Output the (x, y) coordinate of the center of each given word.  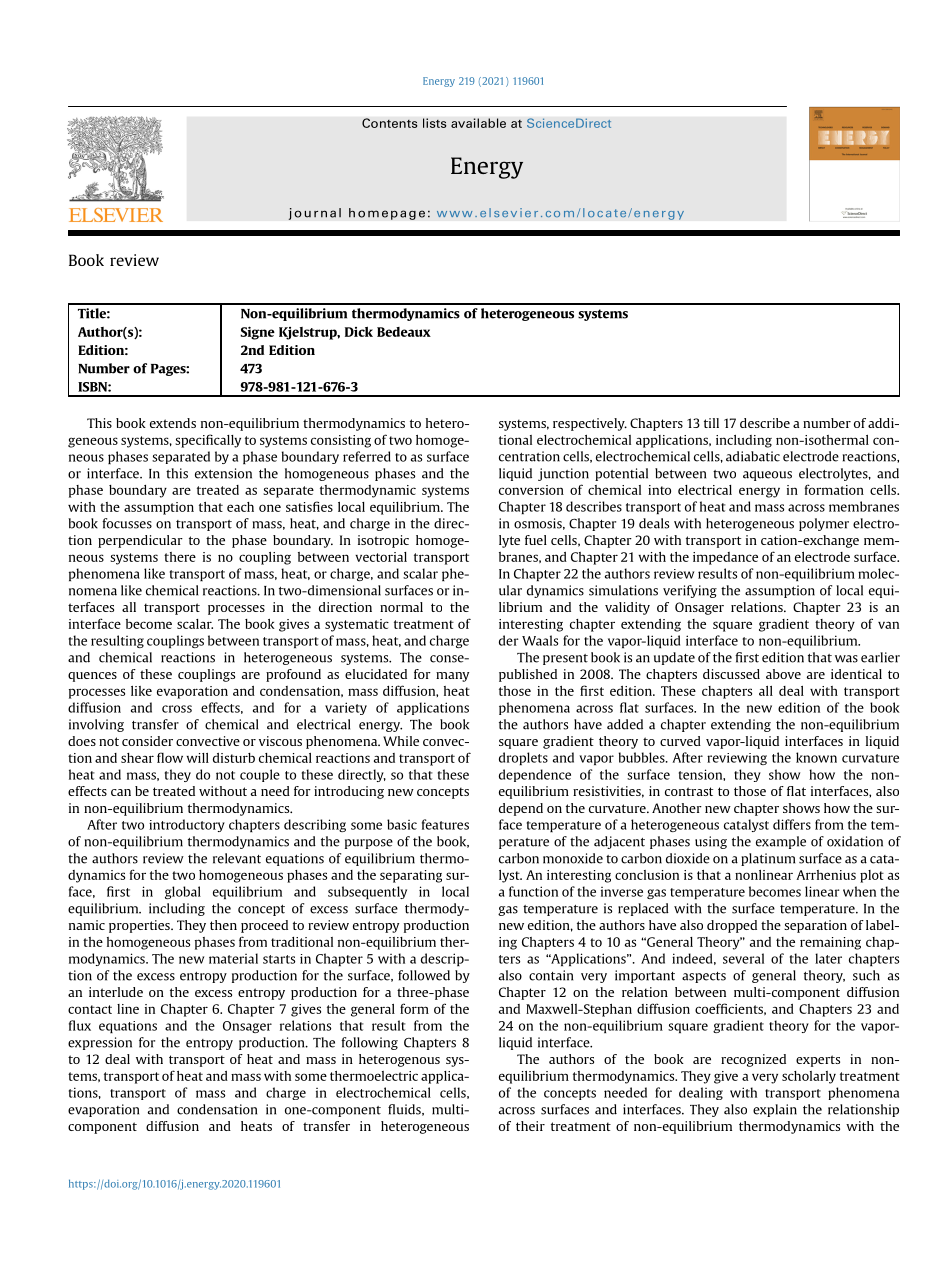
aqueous (767, 476)
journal (314, 214)
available (478, 123)
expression (100, 1043)
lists (435, 123)
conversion (531, 490)
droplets (523, 758)
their (530, 1126)
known (816, 757)
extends (173, 423)
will (197, 758)
